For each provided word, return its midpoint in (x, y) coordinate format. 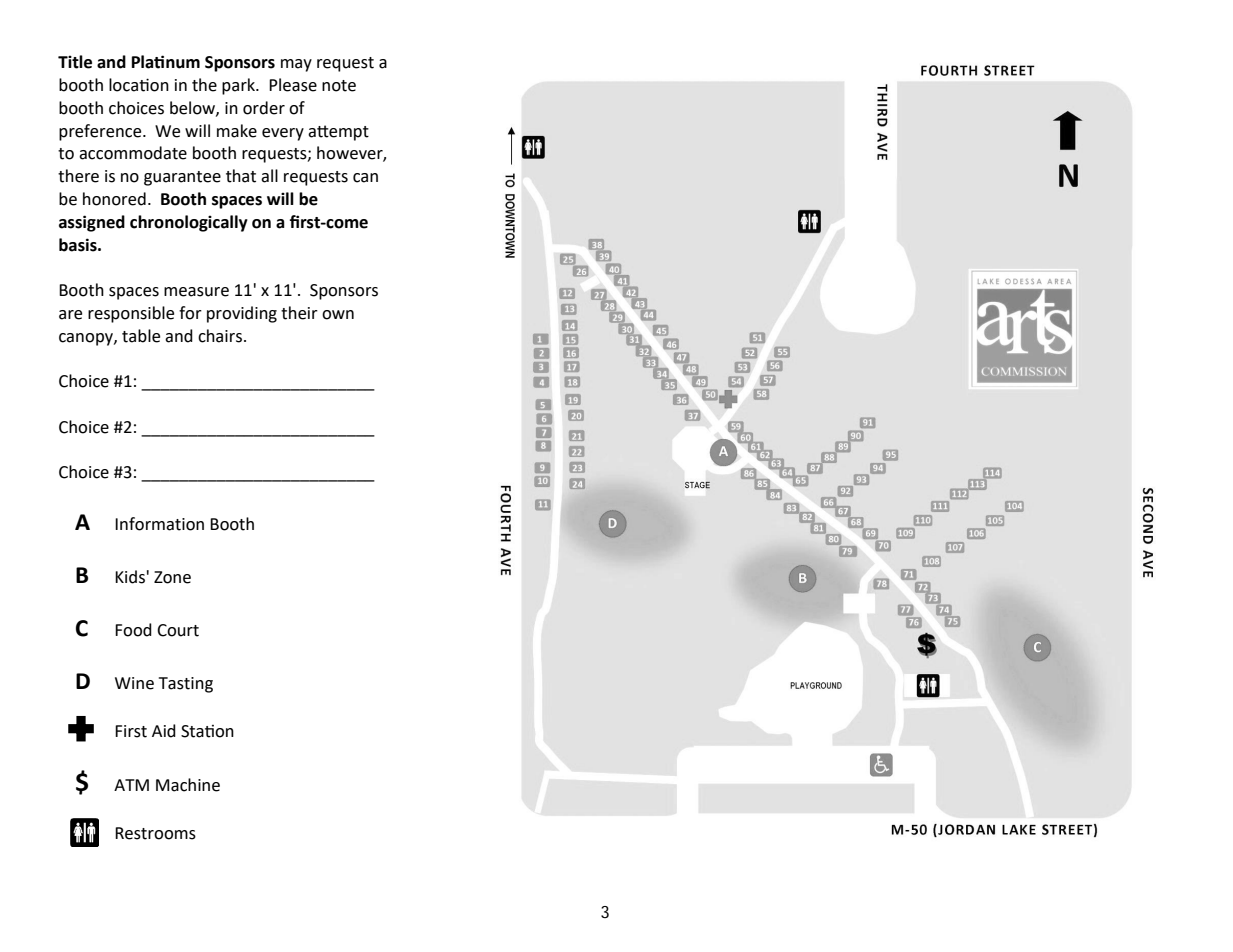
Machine (188, 785)
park (239, 86)
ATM (131, 785)
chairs (220, 336)
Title (75, 62)
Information (159, 524)
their (299, 313)
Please (293, 85)
